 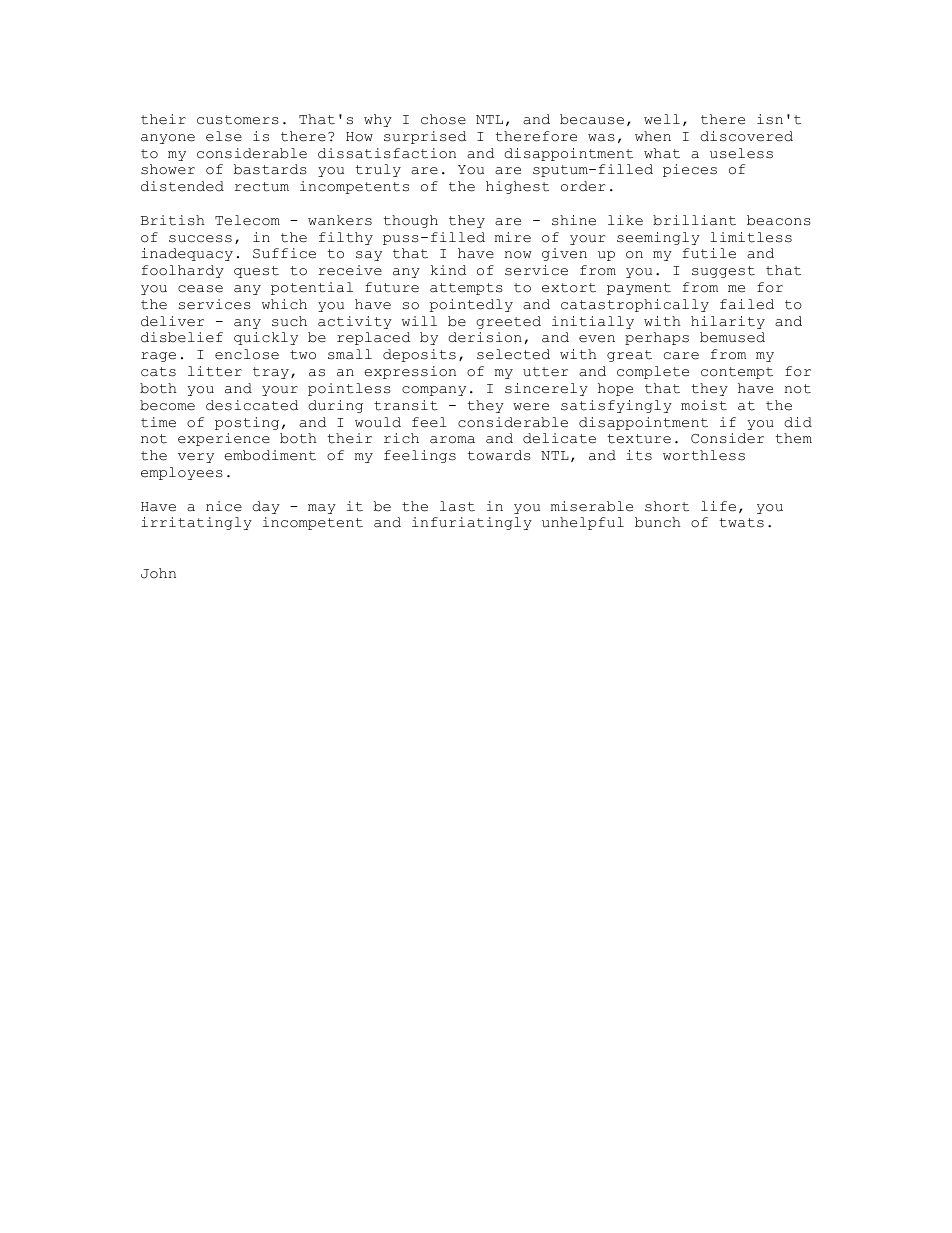 What do you see at coordinates (158, 573) in the screenshot?
I see `John` at bounding box center [158, 573].
